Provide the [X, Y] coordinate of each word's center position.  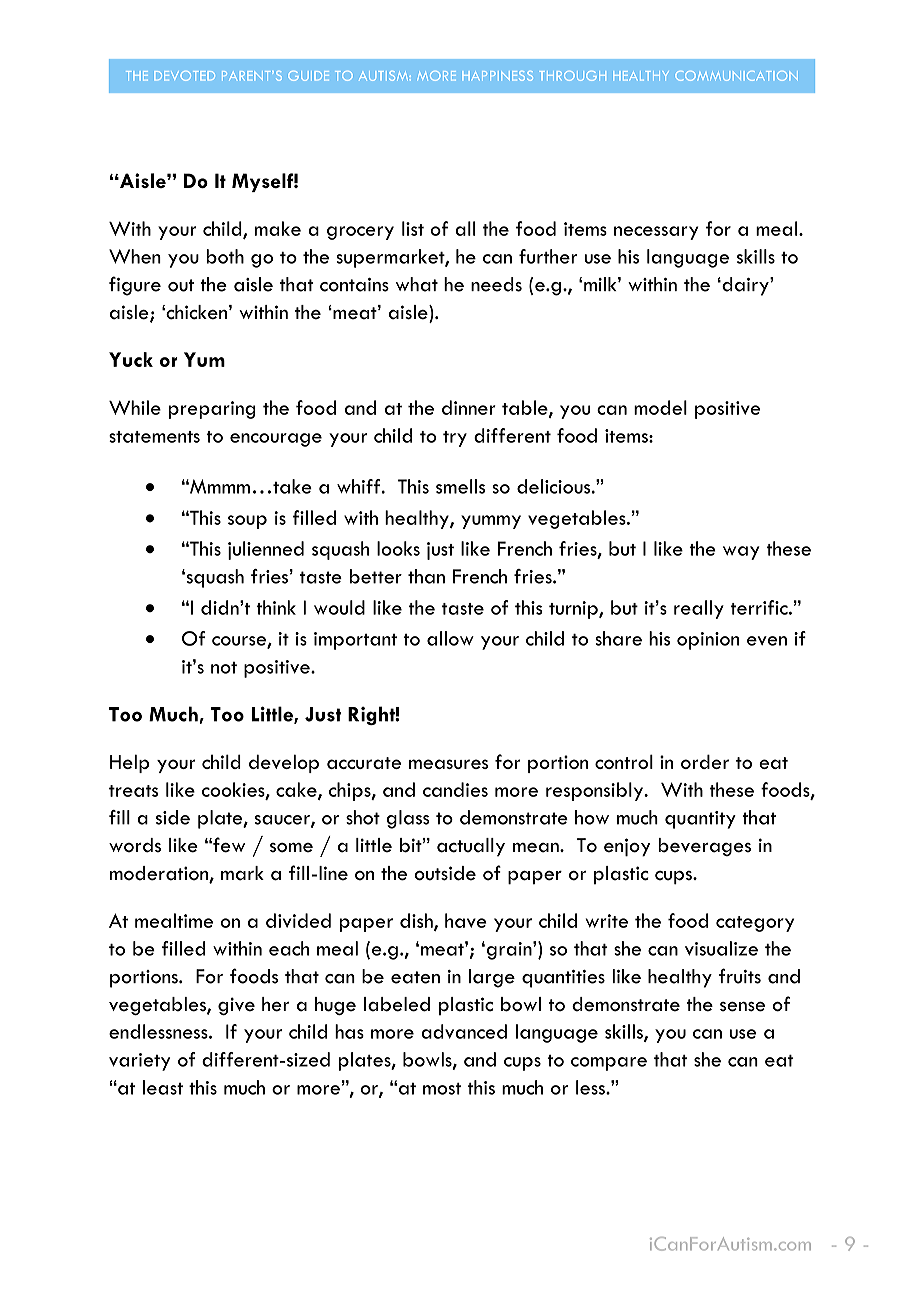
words [135, 845]
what [417, 284]
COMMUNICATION [736, 76]
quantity [700, 820]
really [699, 609]
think [276, 607]
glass [408, 819]
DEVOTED [184, 76]
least [163, 1087]
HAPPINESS [497, 76]
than [426, 576]
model [660, 407]
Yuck [131, 359]
